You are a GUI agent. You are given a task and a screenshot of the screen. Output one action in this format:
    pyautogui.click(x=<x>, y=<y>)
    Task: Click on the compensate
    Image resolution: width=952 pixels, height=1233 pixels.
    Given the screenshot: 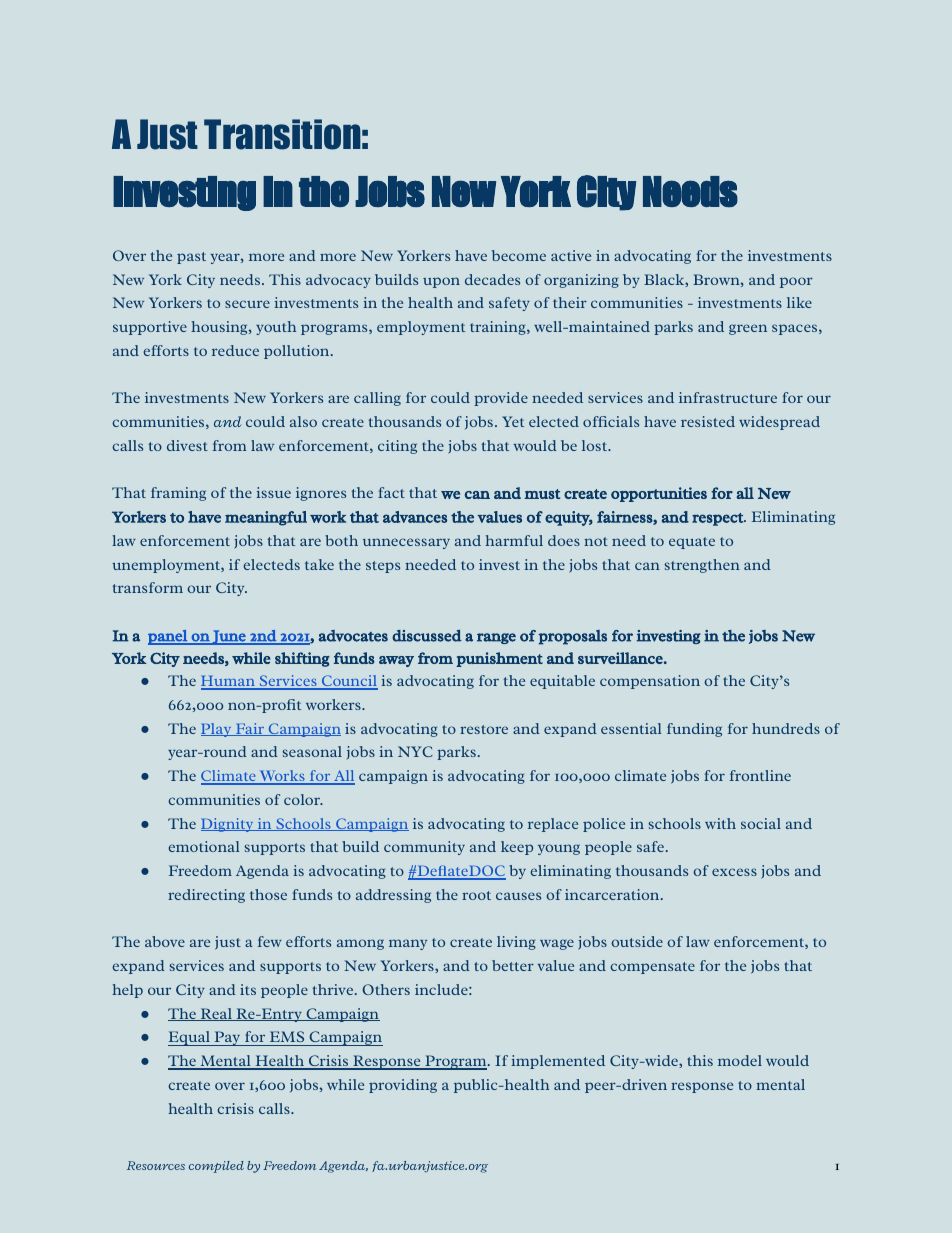 What is the action you would take?
    pyautogui.click(x=652, y=968)
